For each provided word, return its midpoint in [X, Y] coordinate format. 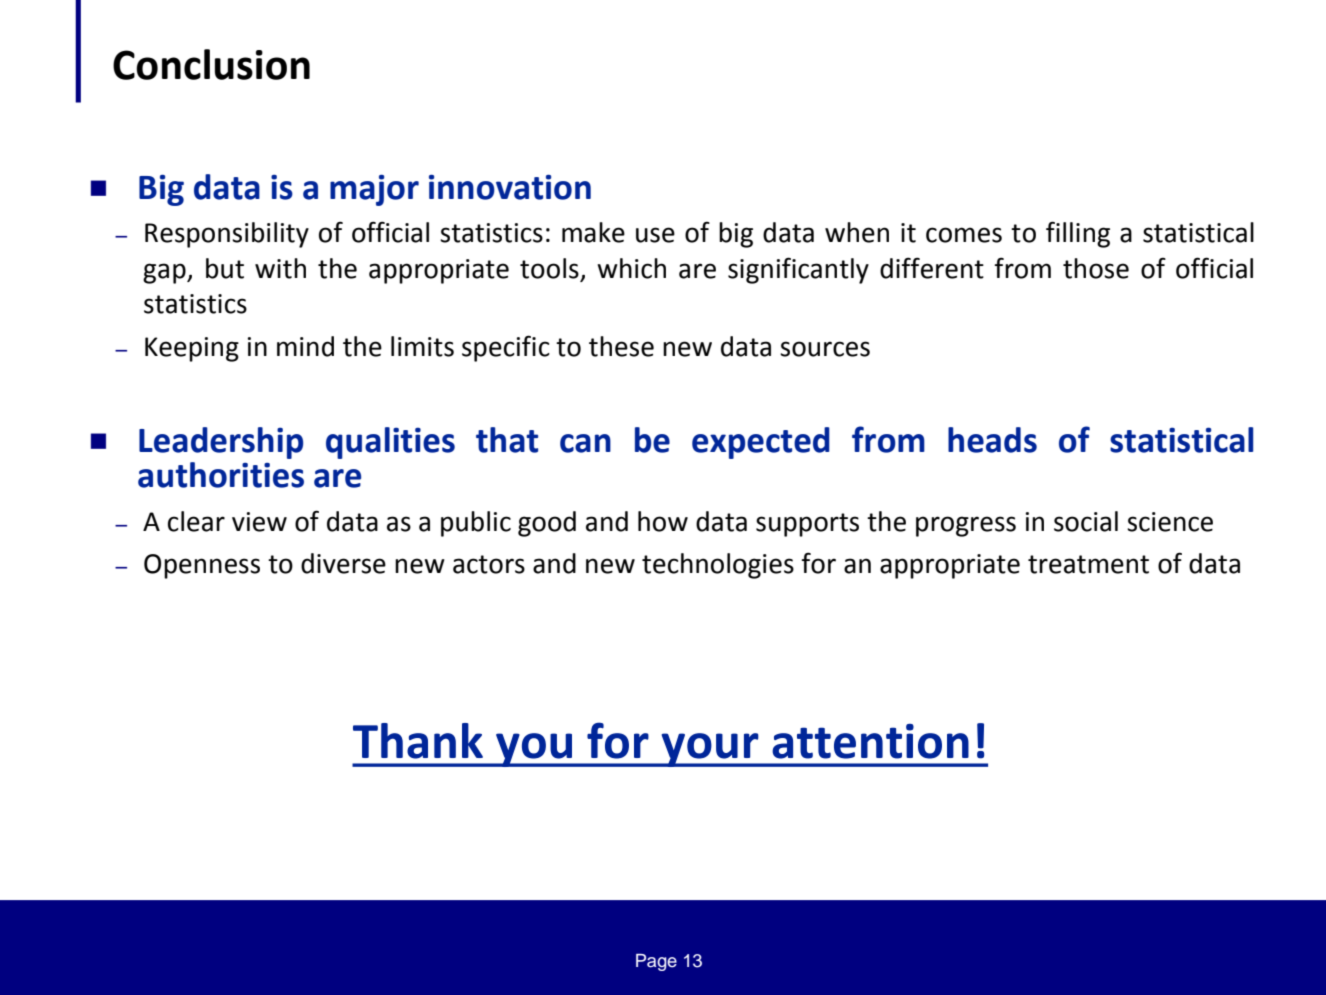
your [710, 750]
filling [1078, 234]
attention [870, 741]
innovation [510, 187]
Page [656, 962]
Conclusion [211, 64]
